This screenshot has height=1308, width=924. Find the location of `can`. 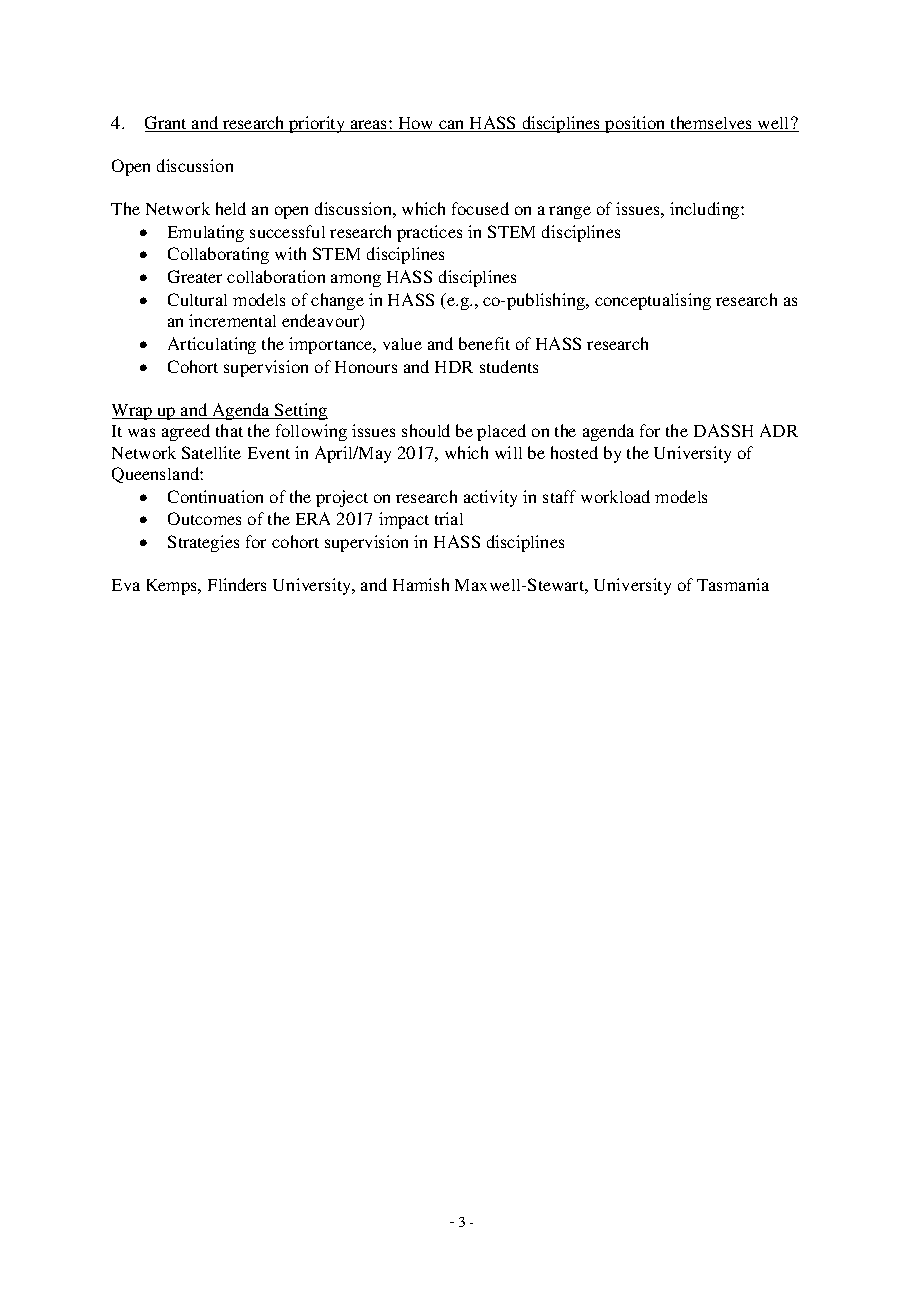

can is located at coordinates (452, 126).
